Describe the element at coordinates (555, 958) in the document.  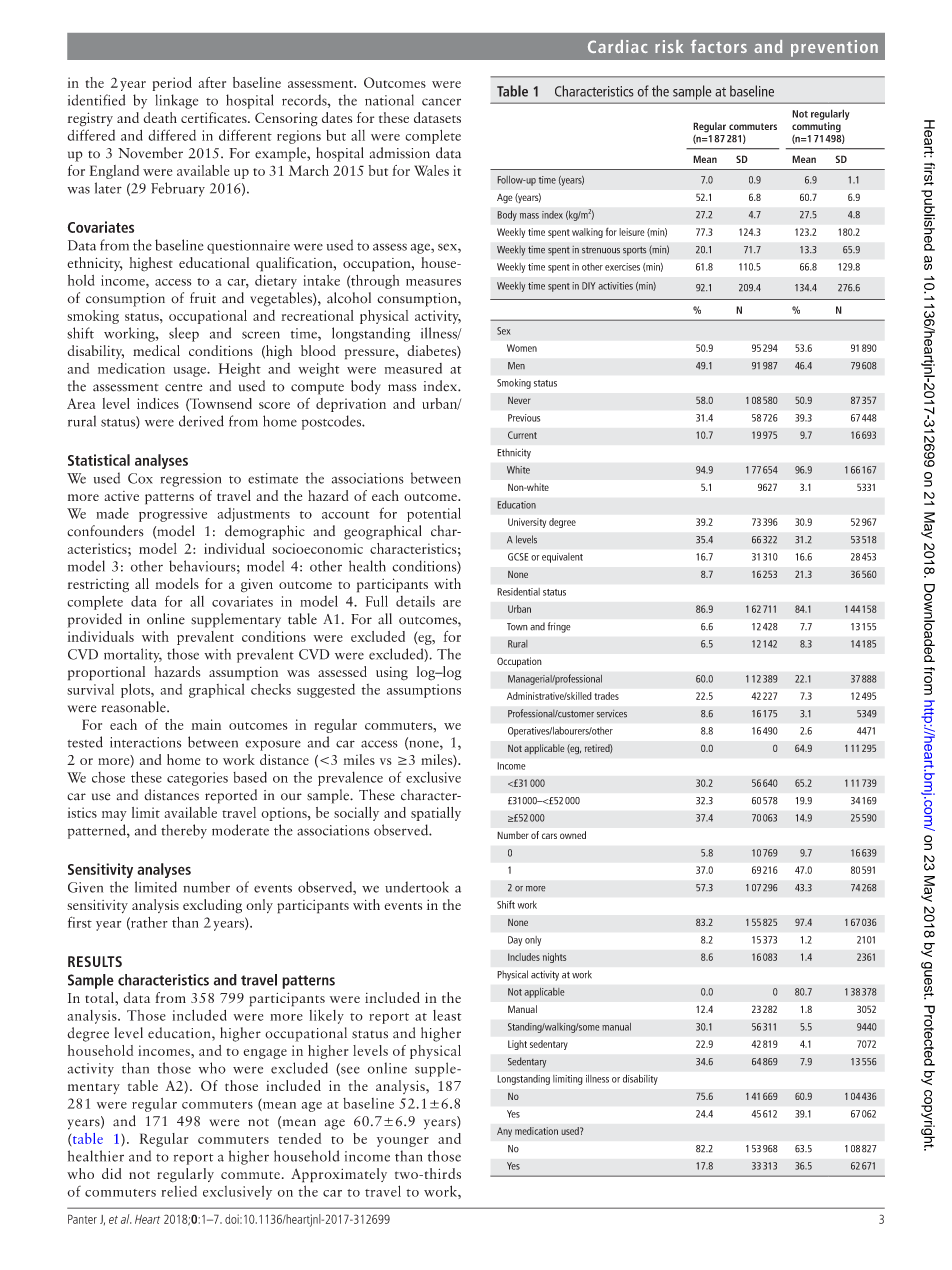
I see `nights` at that location.
